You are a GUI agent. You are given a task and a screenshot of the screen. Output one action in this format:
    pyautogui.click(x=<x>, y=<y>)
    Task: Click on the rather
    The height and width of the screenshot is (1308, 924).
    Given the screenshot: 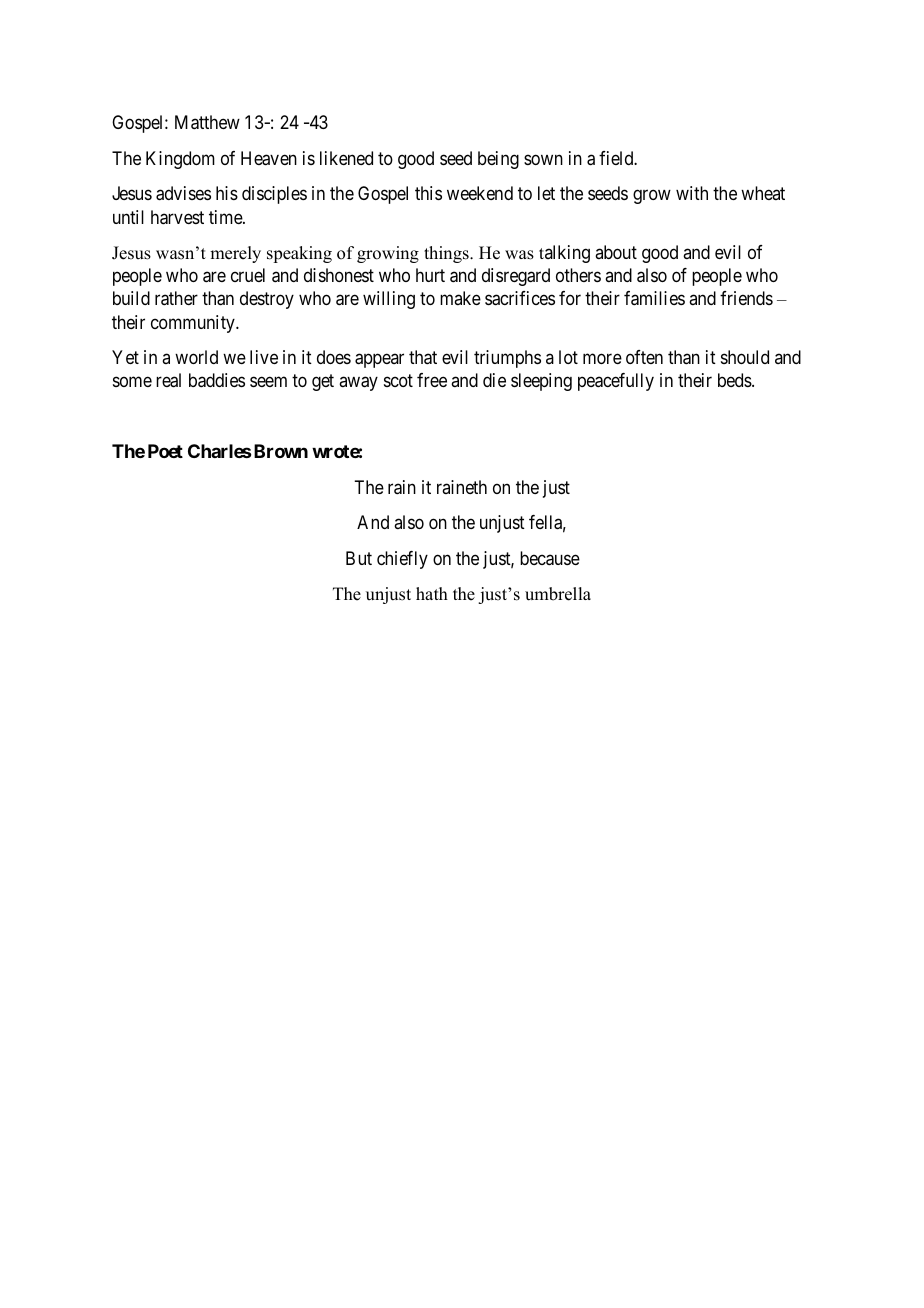 What is the action you would take?
    pyautogui.click(x=176, y=298)
